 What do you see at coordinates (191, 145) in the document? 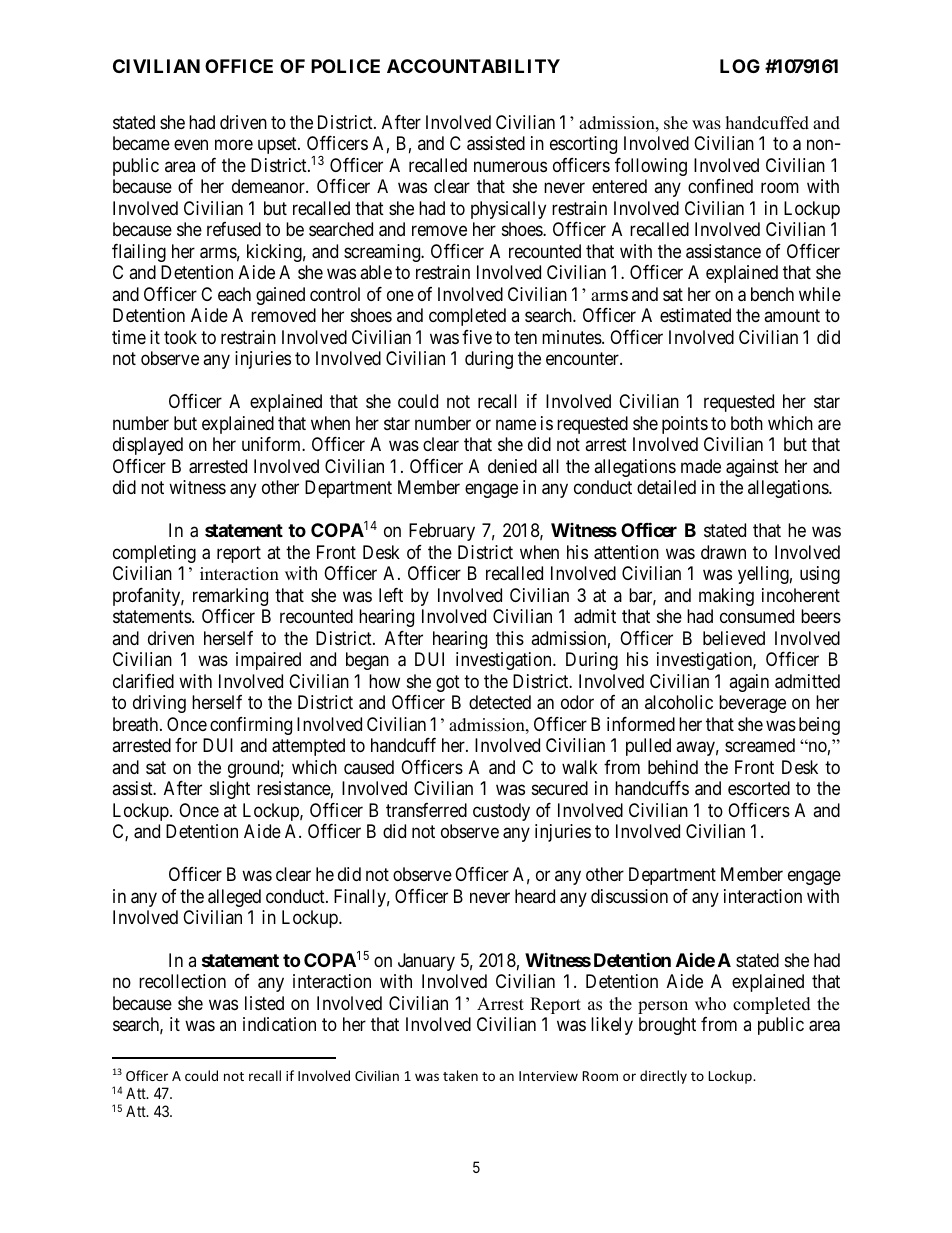
I see `even` at bounding box center [191, 145].
